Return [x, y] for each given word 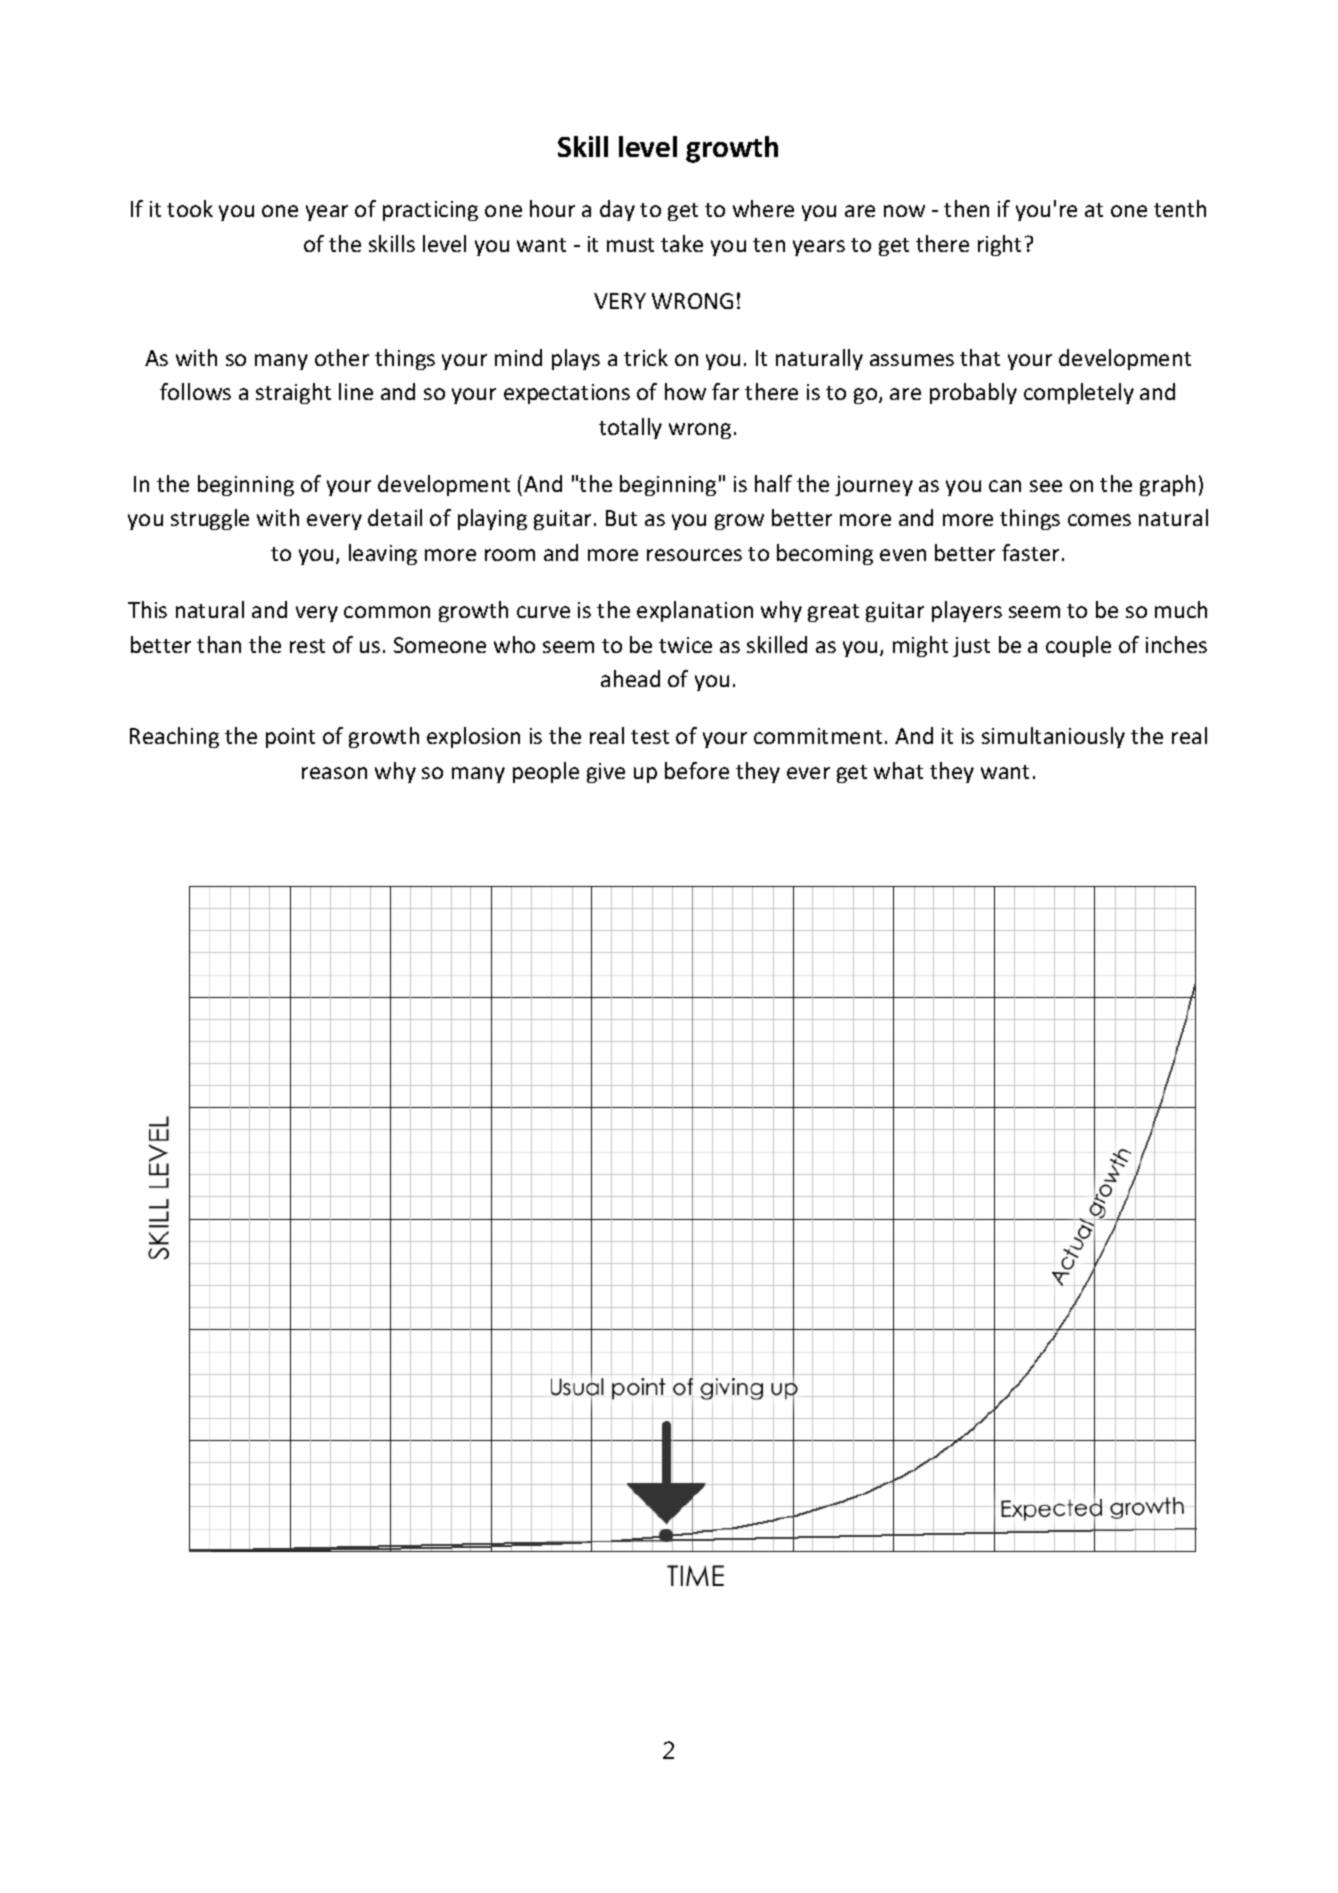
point [290, 738]
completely [1079, 393]
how [685, 391]
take [682, 243]
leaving [383, 554]
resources [694, 555]
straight [293, 393]
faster [1030, 552]
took [190, 208]
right [999, 245]
